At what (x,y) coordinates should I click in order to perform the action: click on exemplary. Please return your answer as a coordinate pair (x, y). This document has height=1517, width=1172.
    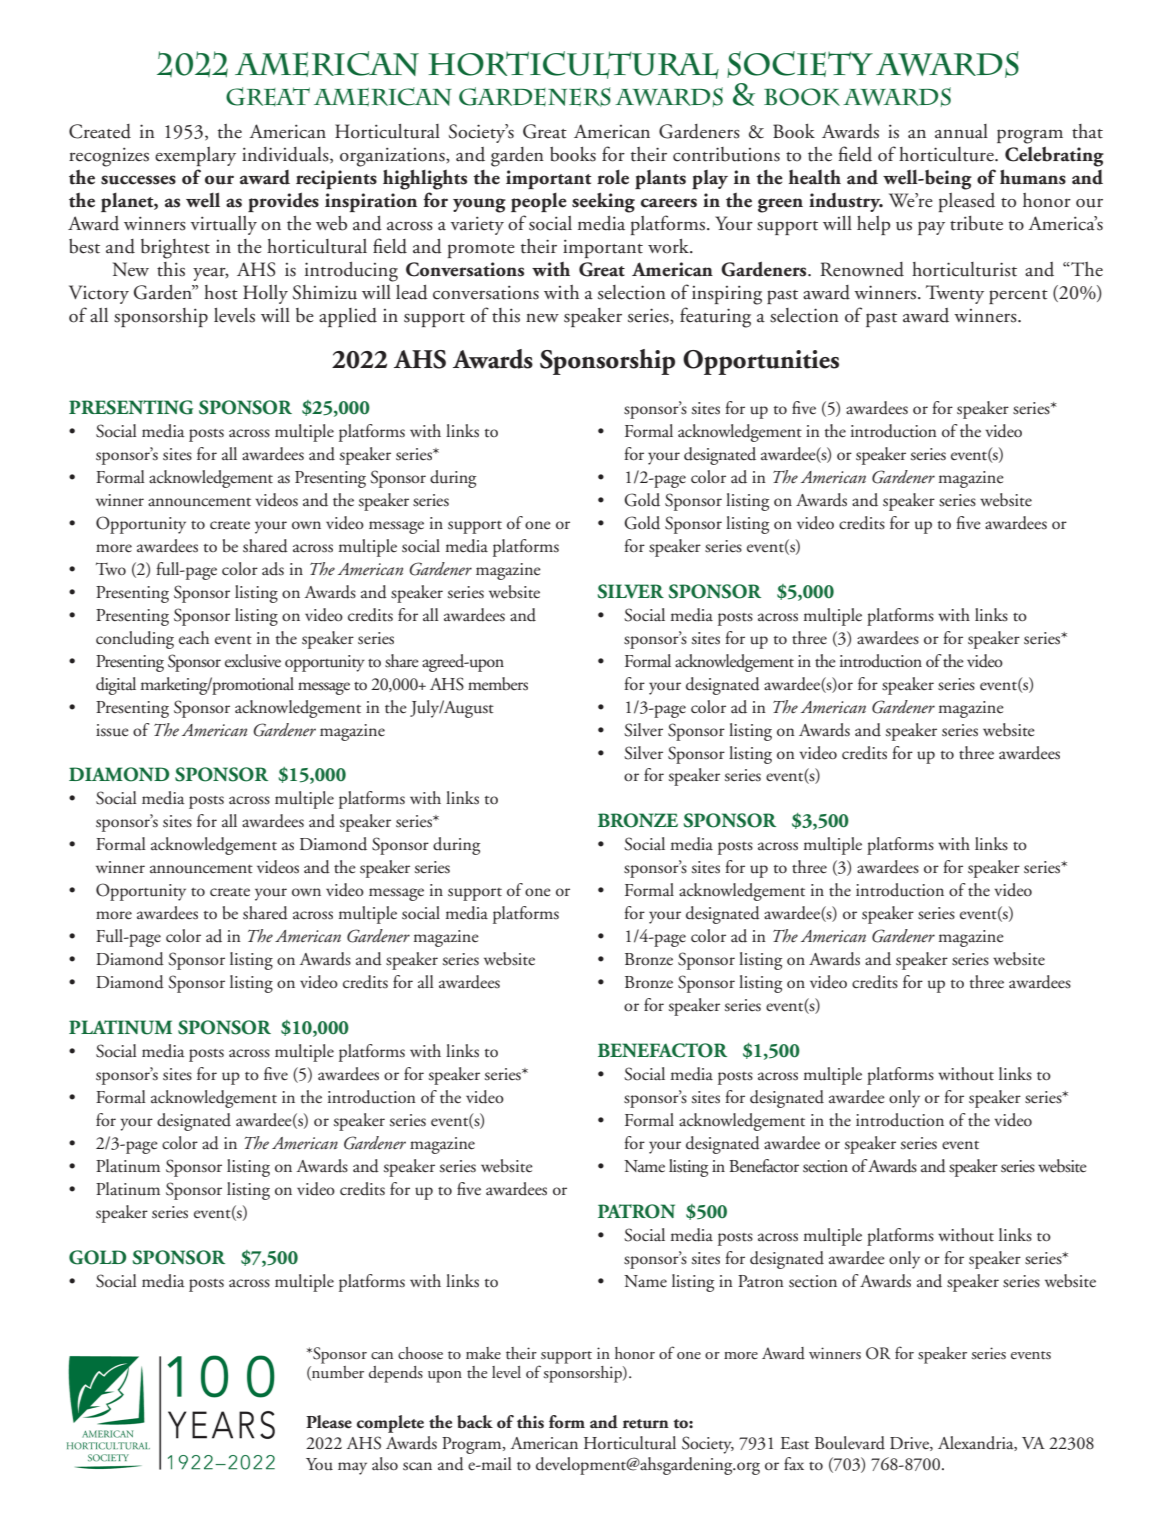
    Looking at the image, I should click on (195, 156).
